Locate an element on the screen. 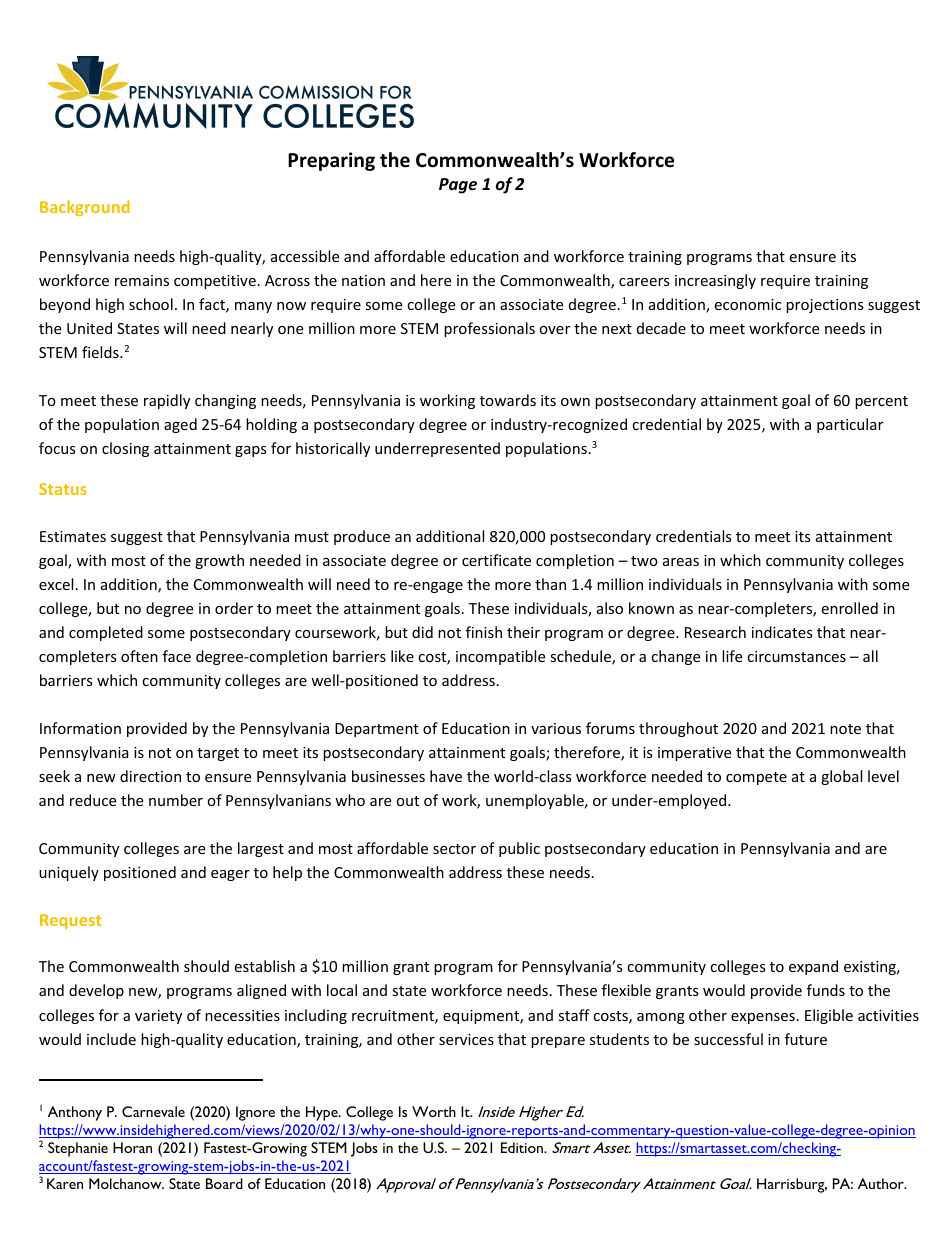  direction is located at coordinates (150, 776).
